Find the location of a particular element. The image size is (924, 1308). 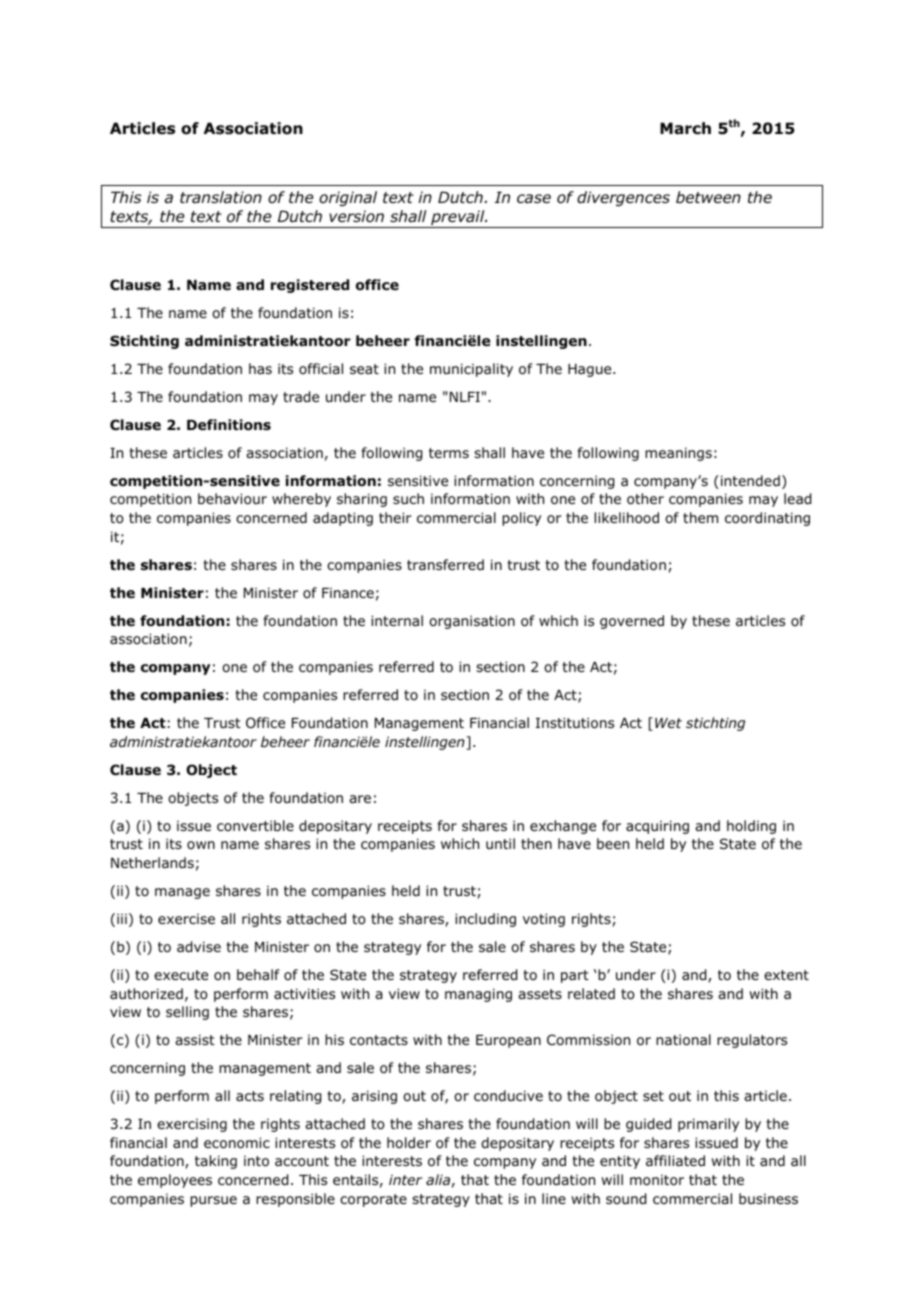

prevail is located at coordinates (458, 219).
